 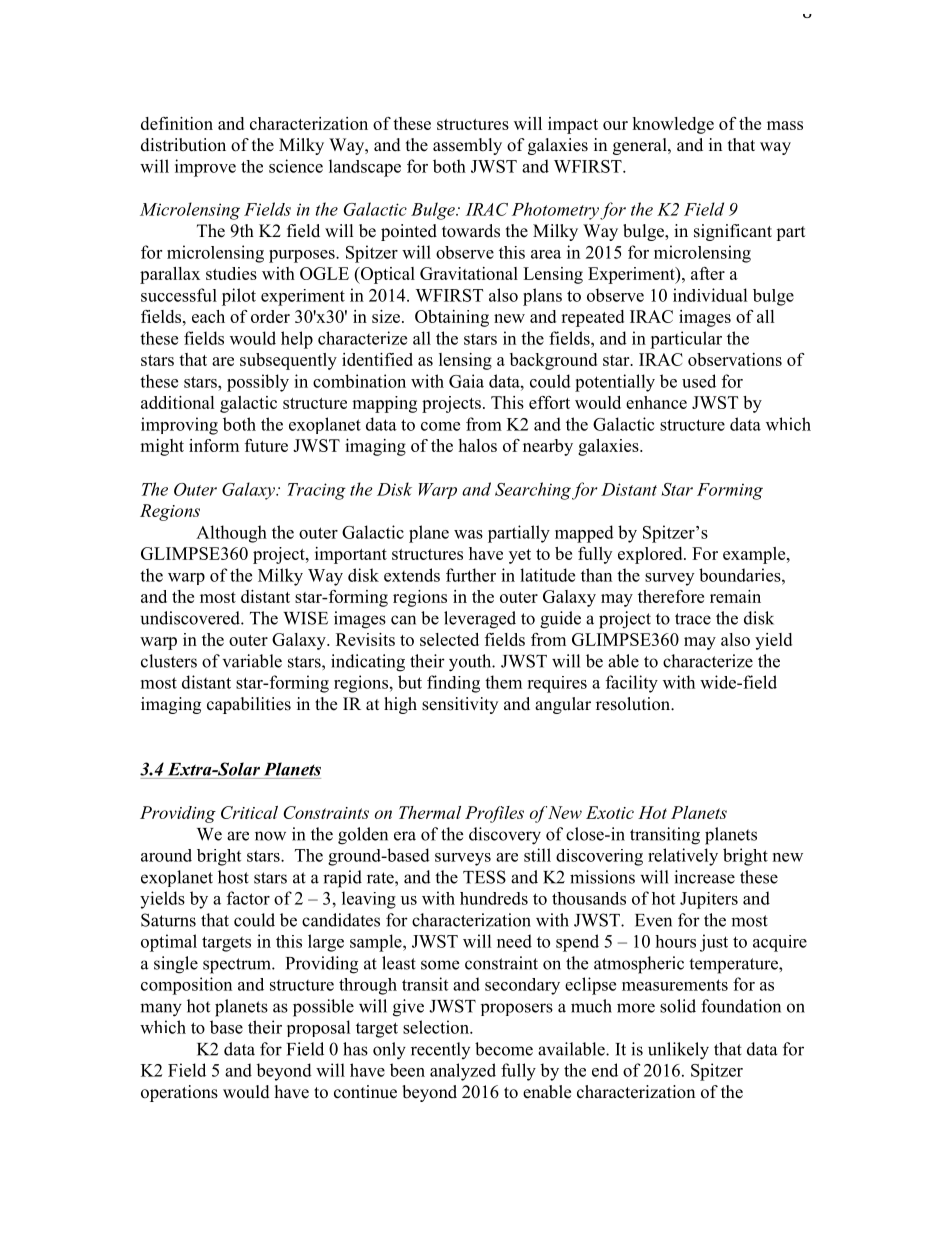 What do you see at coordinates (467, 146) in the screenshot?
I see `assembly` at bounding box center [467, 146].
